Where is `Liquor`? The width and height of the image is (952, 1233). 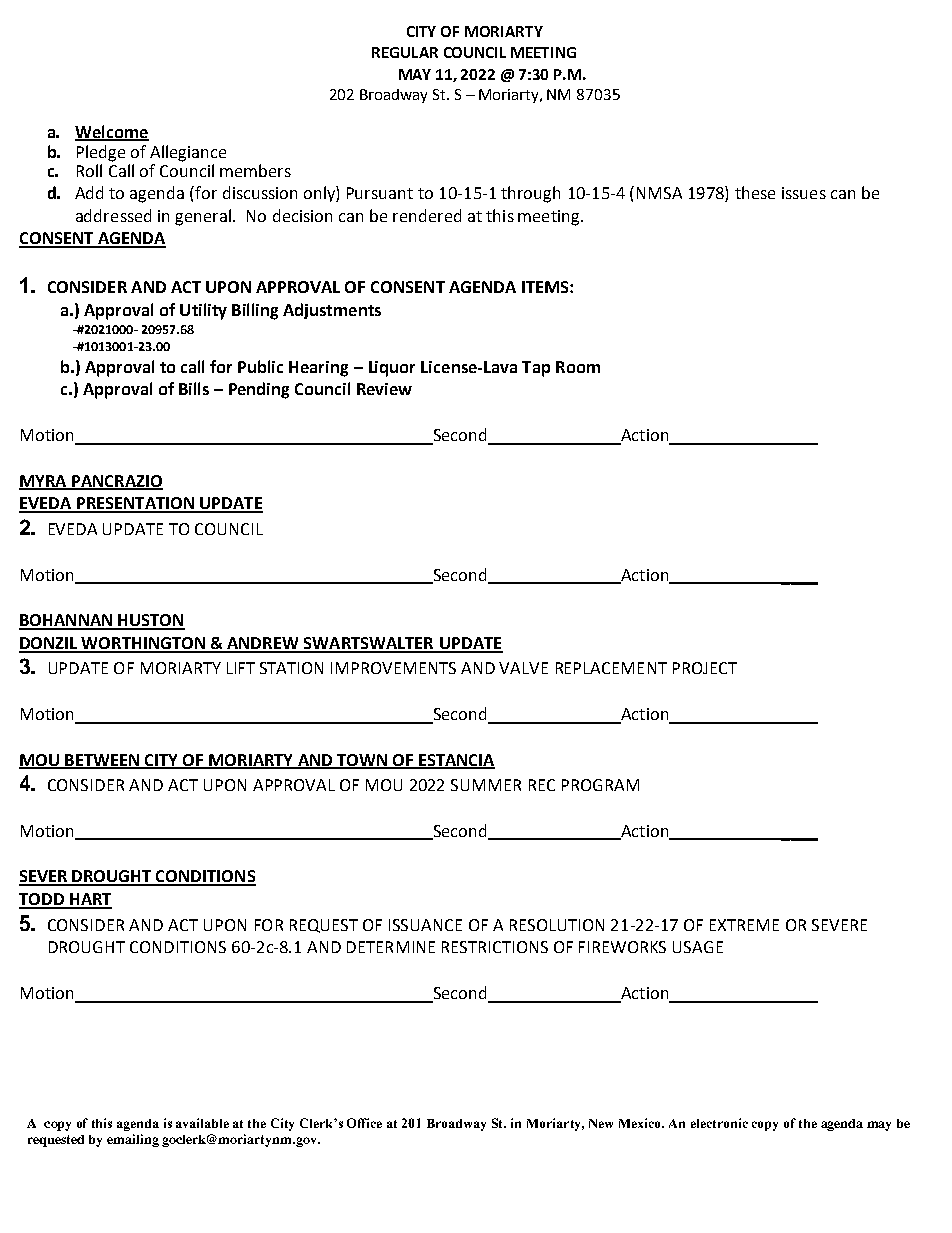 Liquor is located at coordinates (392, 369).
